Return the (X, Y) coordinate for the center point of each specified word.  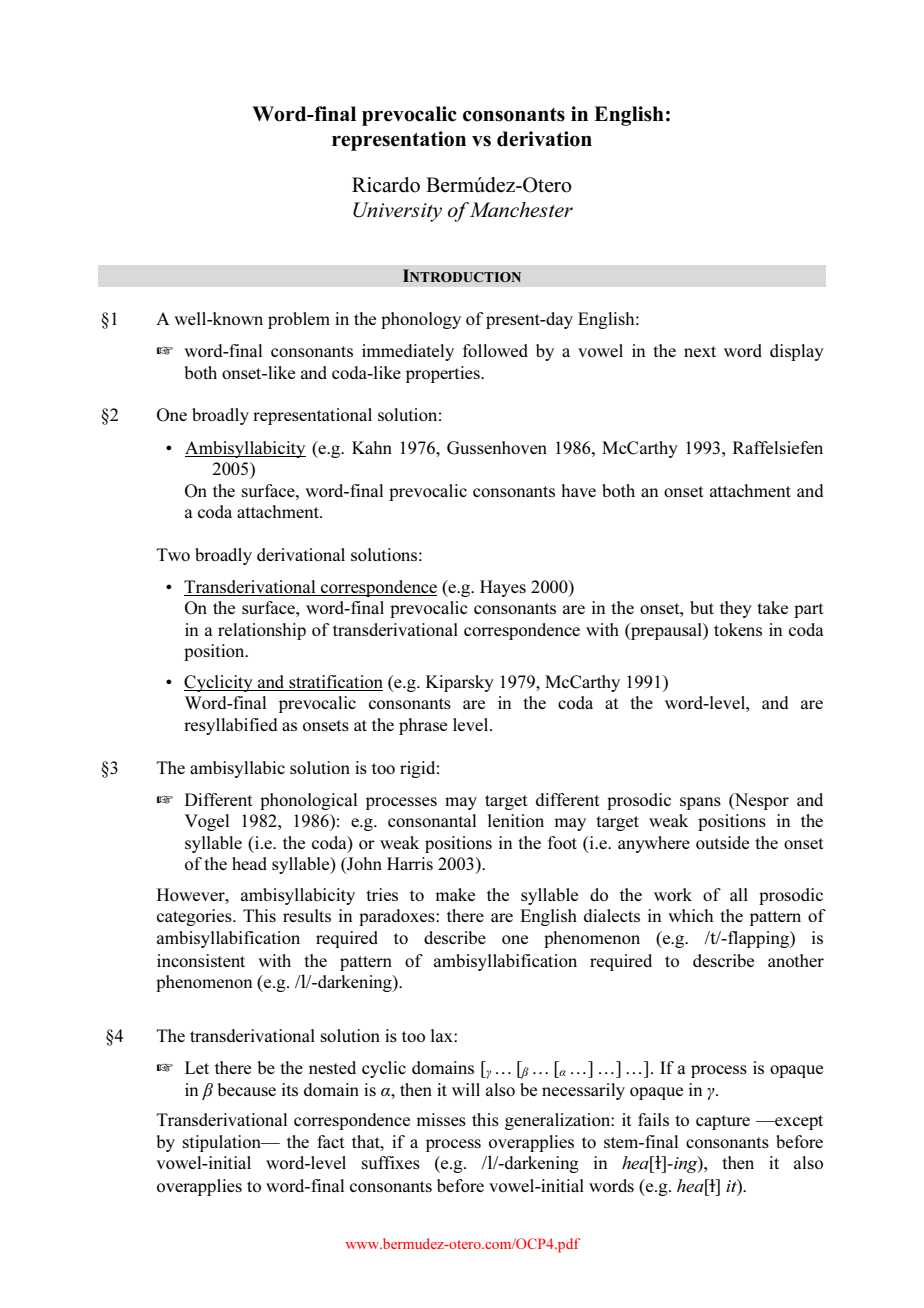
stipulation (222, 1143)
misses (441, 1119)
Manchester (521, 209)
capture (723, 1122)
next (700, 351)
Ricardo (386, 185)
